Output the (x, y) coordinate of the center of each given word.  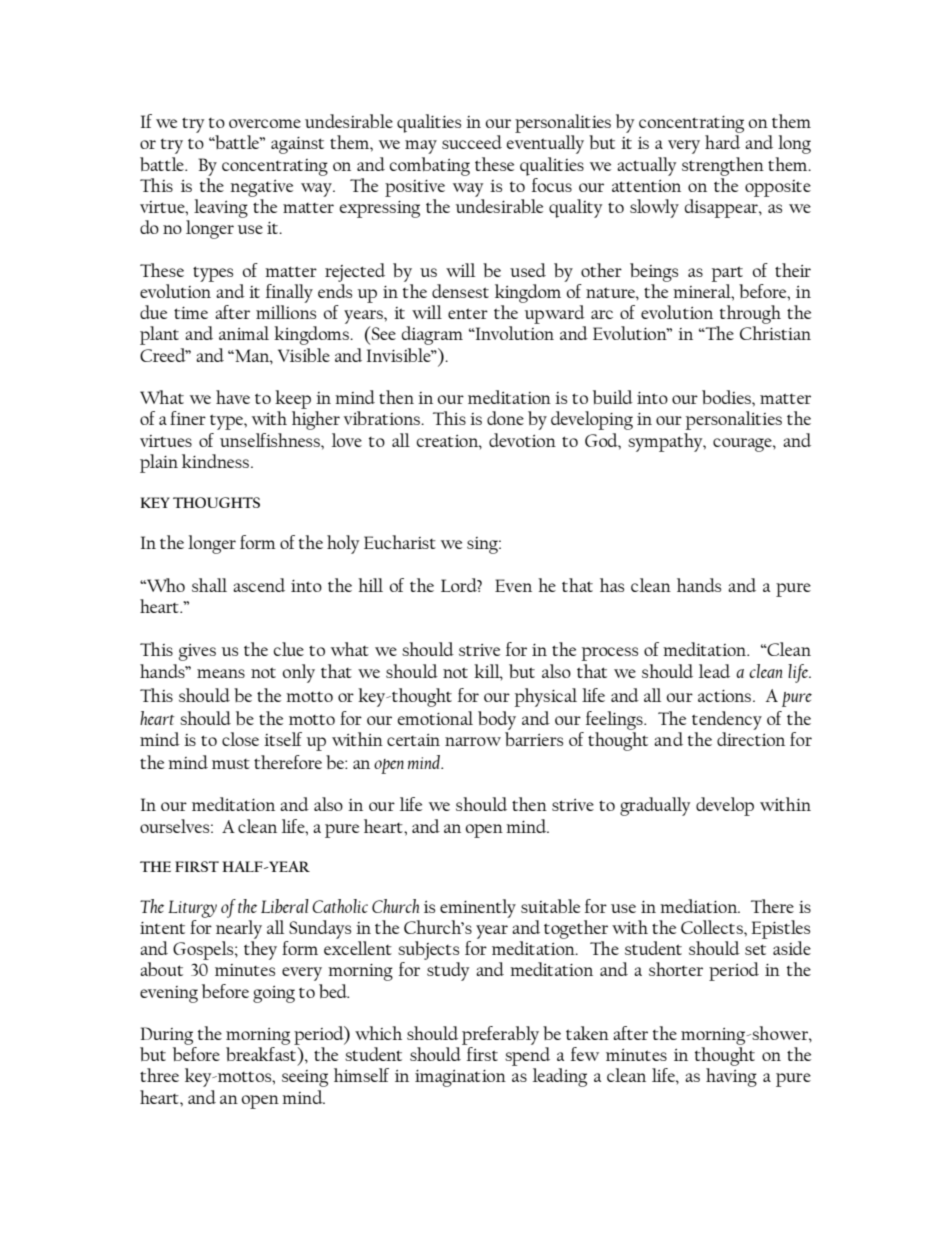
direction (751, 739)
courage (743, 445)
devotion (522, 440)
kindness (215, 461)
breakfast (262, 1054)
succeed (472, 142)
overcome (265, 123)
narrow (473, 741)
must (231, 764)
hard (722, 142)
